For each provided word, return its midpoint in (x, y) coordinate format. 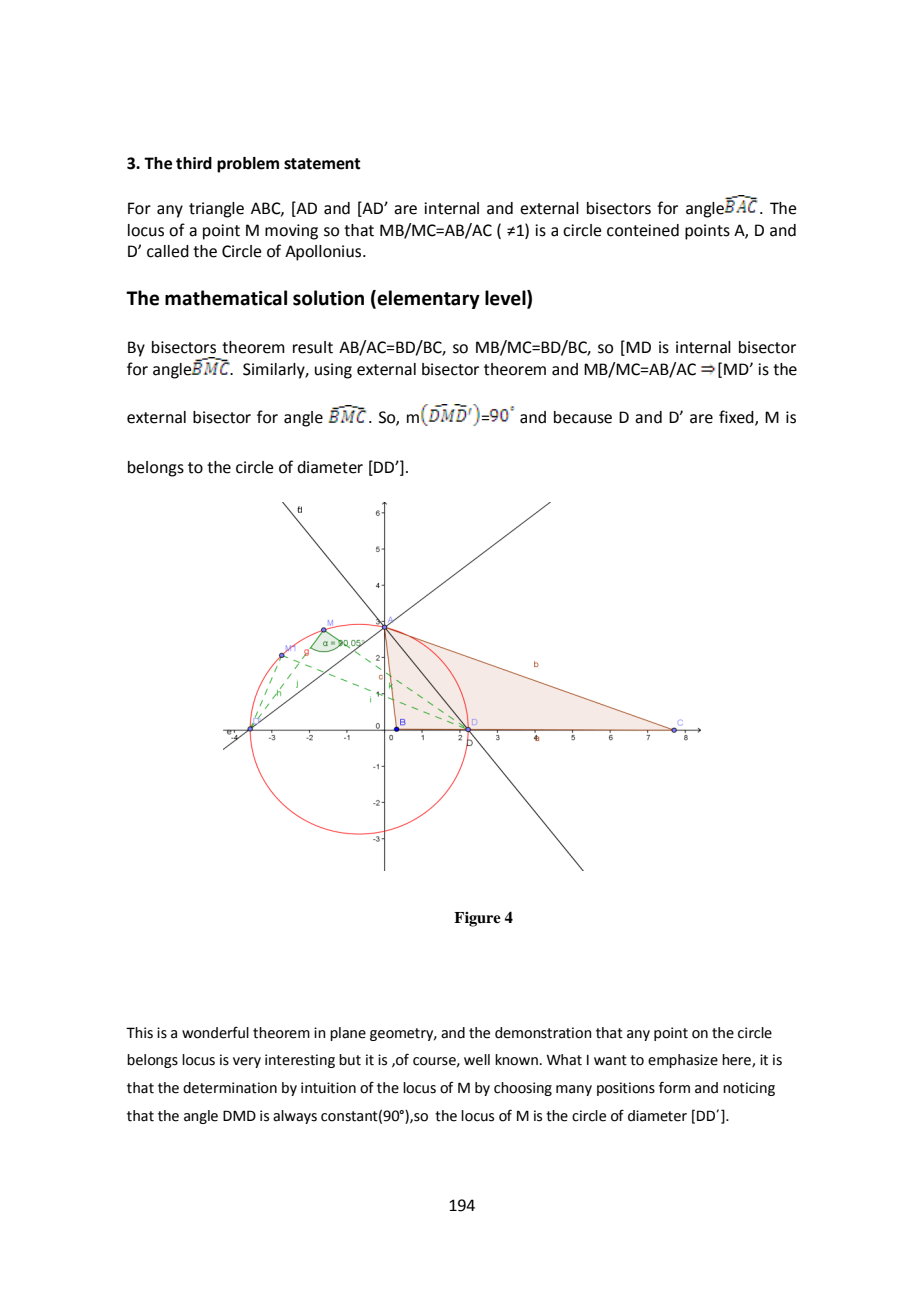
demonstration (543, 1033)
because (583, 417)
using (333, 371)
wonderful (215, 1032)
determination (230, 1088)
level (506, 299)
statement (322, 164)
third (194, 163)
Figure (477, 919)
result (313, 347)
